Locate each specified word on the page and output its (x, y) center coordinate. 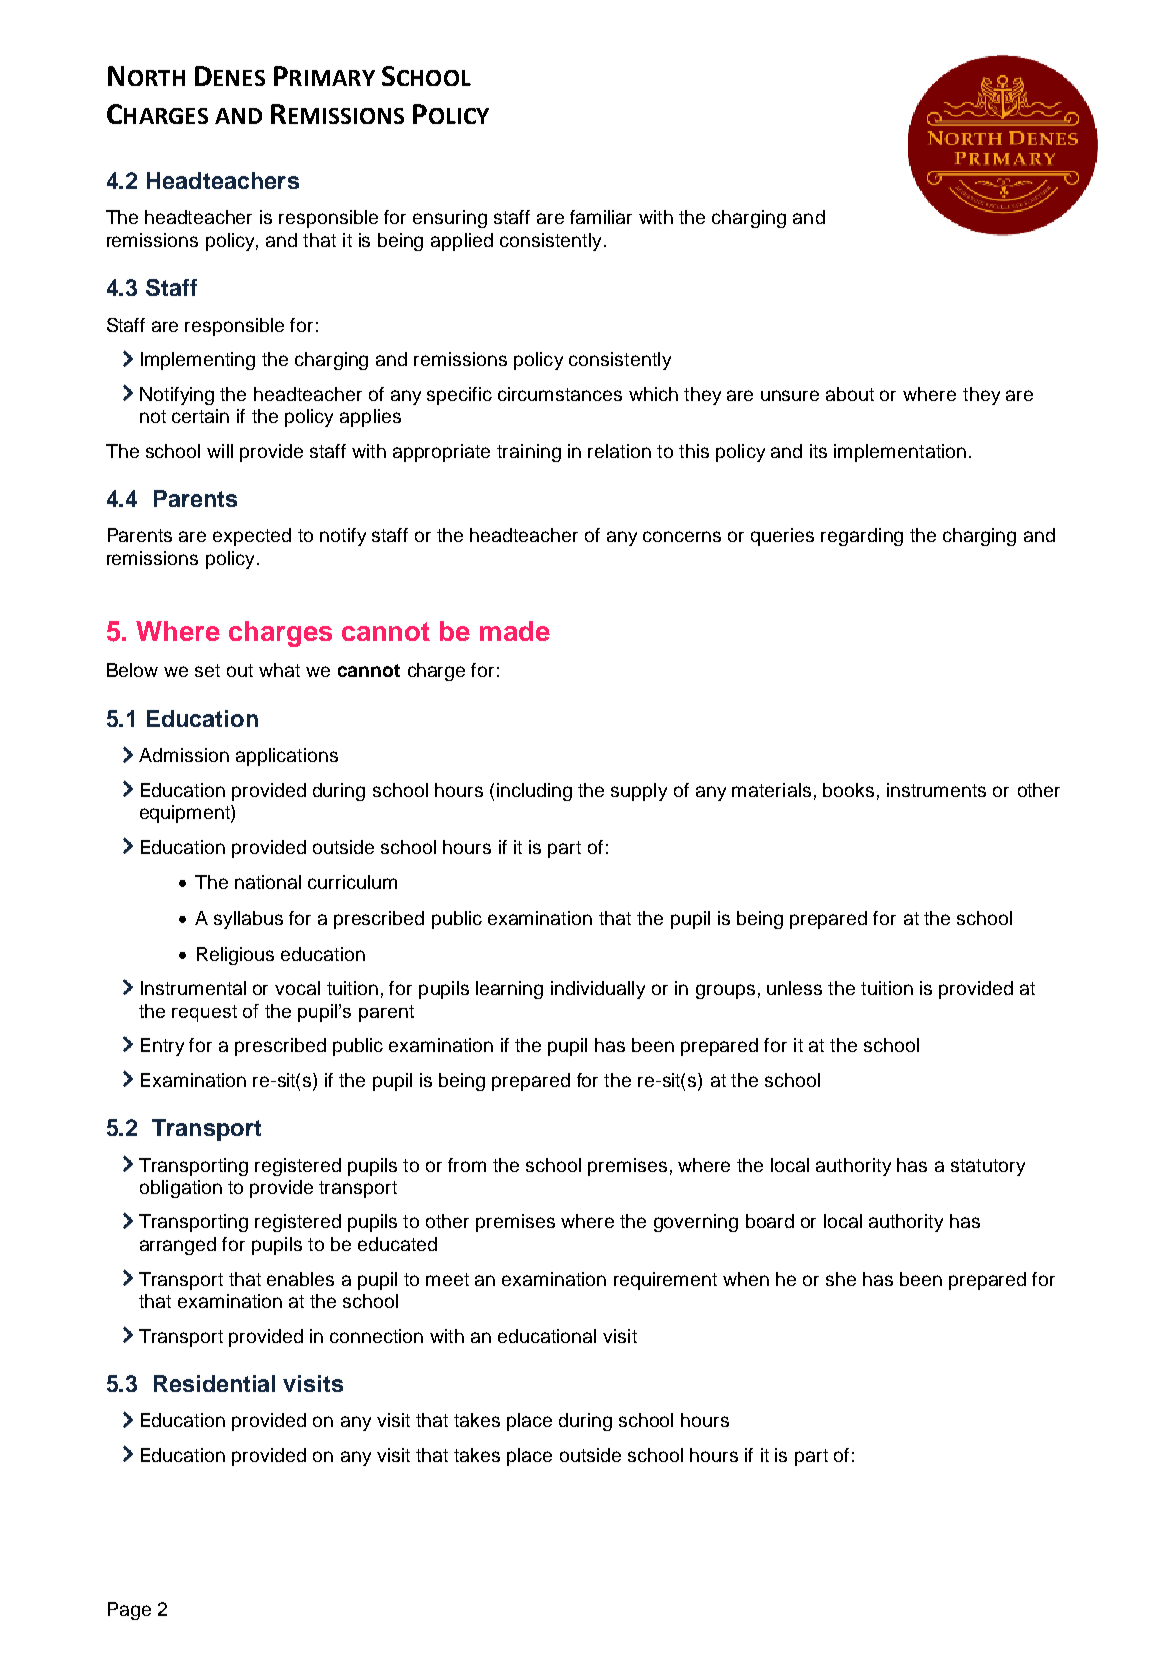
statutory (988, 1167)
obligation (181, 1189)
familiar (601, 217)
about (850, 394)
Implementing (198, 361)
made (515, 631)
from (467, 1165)
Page (129, 1611)
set (207, 670)
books (848, 790)
